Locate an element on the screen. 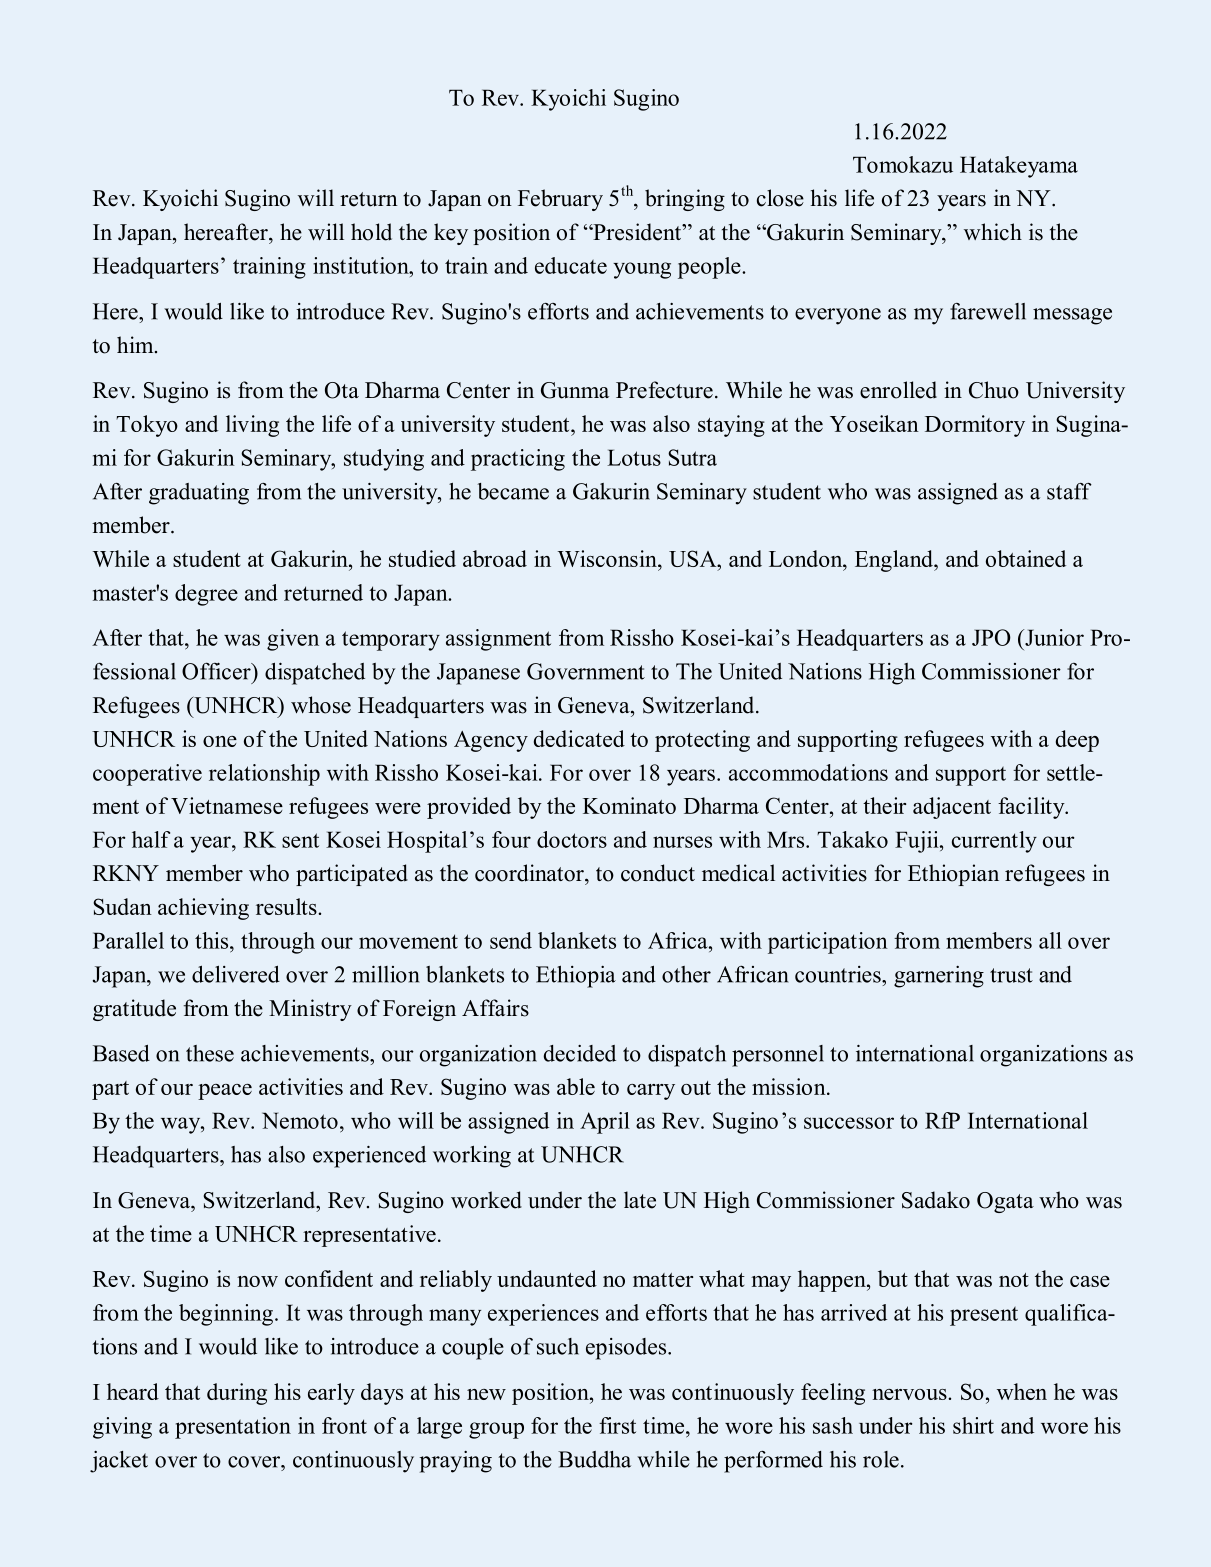 This screenshot has width=1211, height=1567. during is located at coordinates (237, 1394).
